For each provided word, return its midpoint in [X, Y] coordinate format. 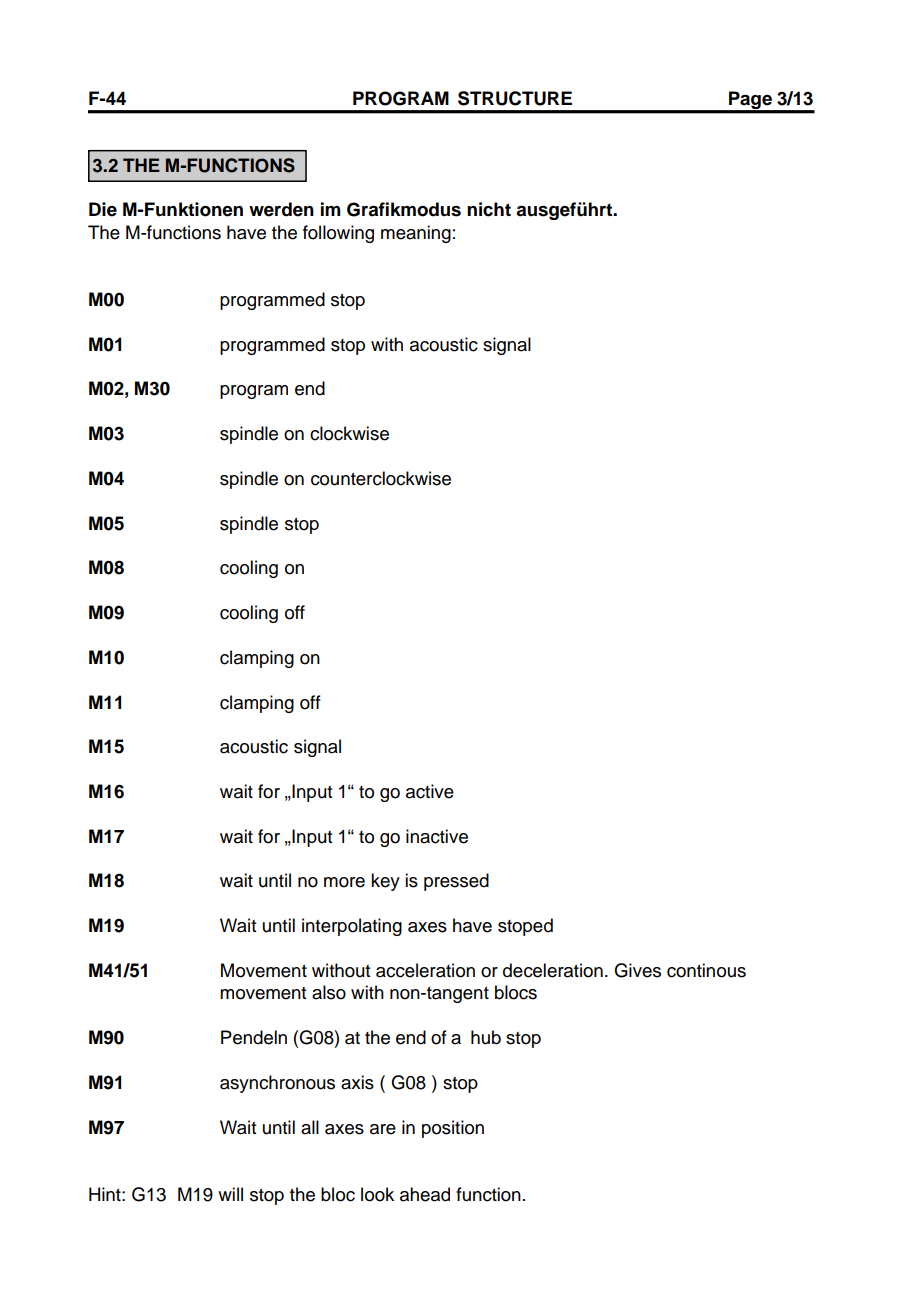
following [338, 234]
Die [103, 209]
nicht [489, 209]
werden [281, 209]
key [385, 882]
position [453, 1129]
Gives [637, 970]
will [230, 1194]
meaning [416, 234]
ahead [425, 1194]
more [344, 882]
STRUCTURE [515, 98]
